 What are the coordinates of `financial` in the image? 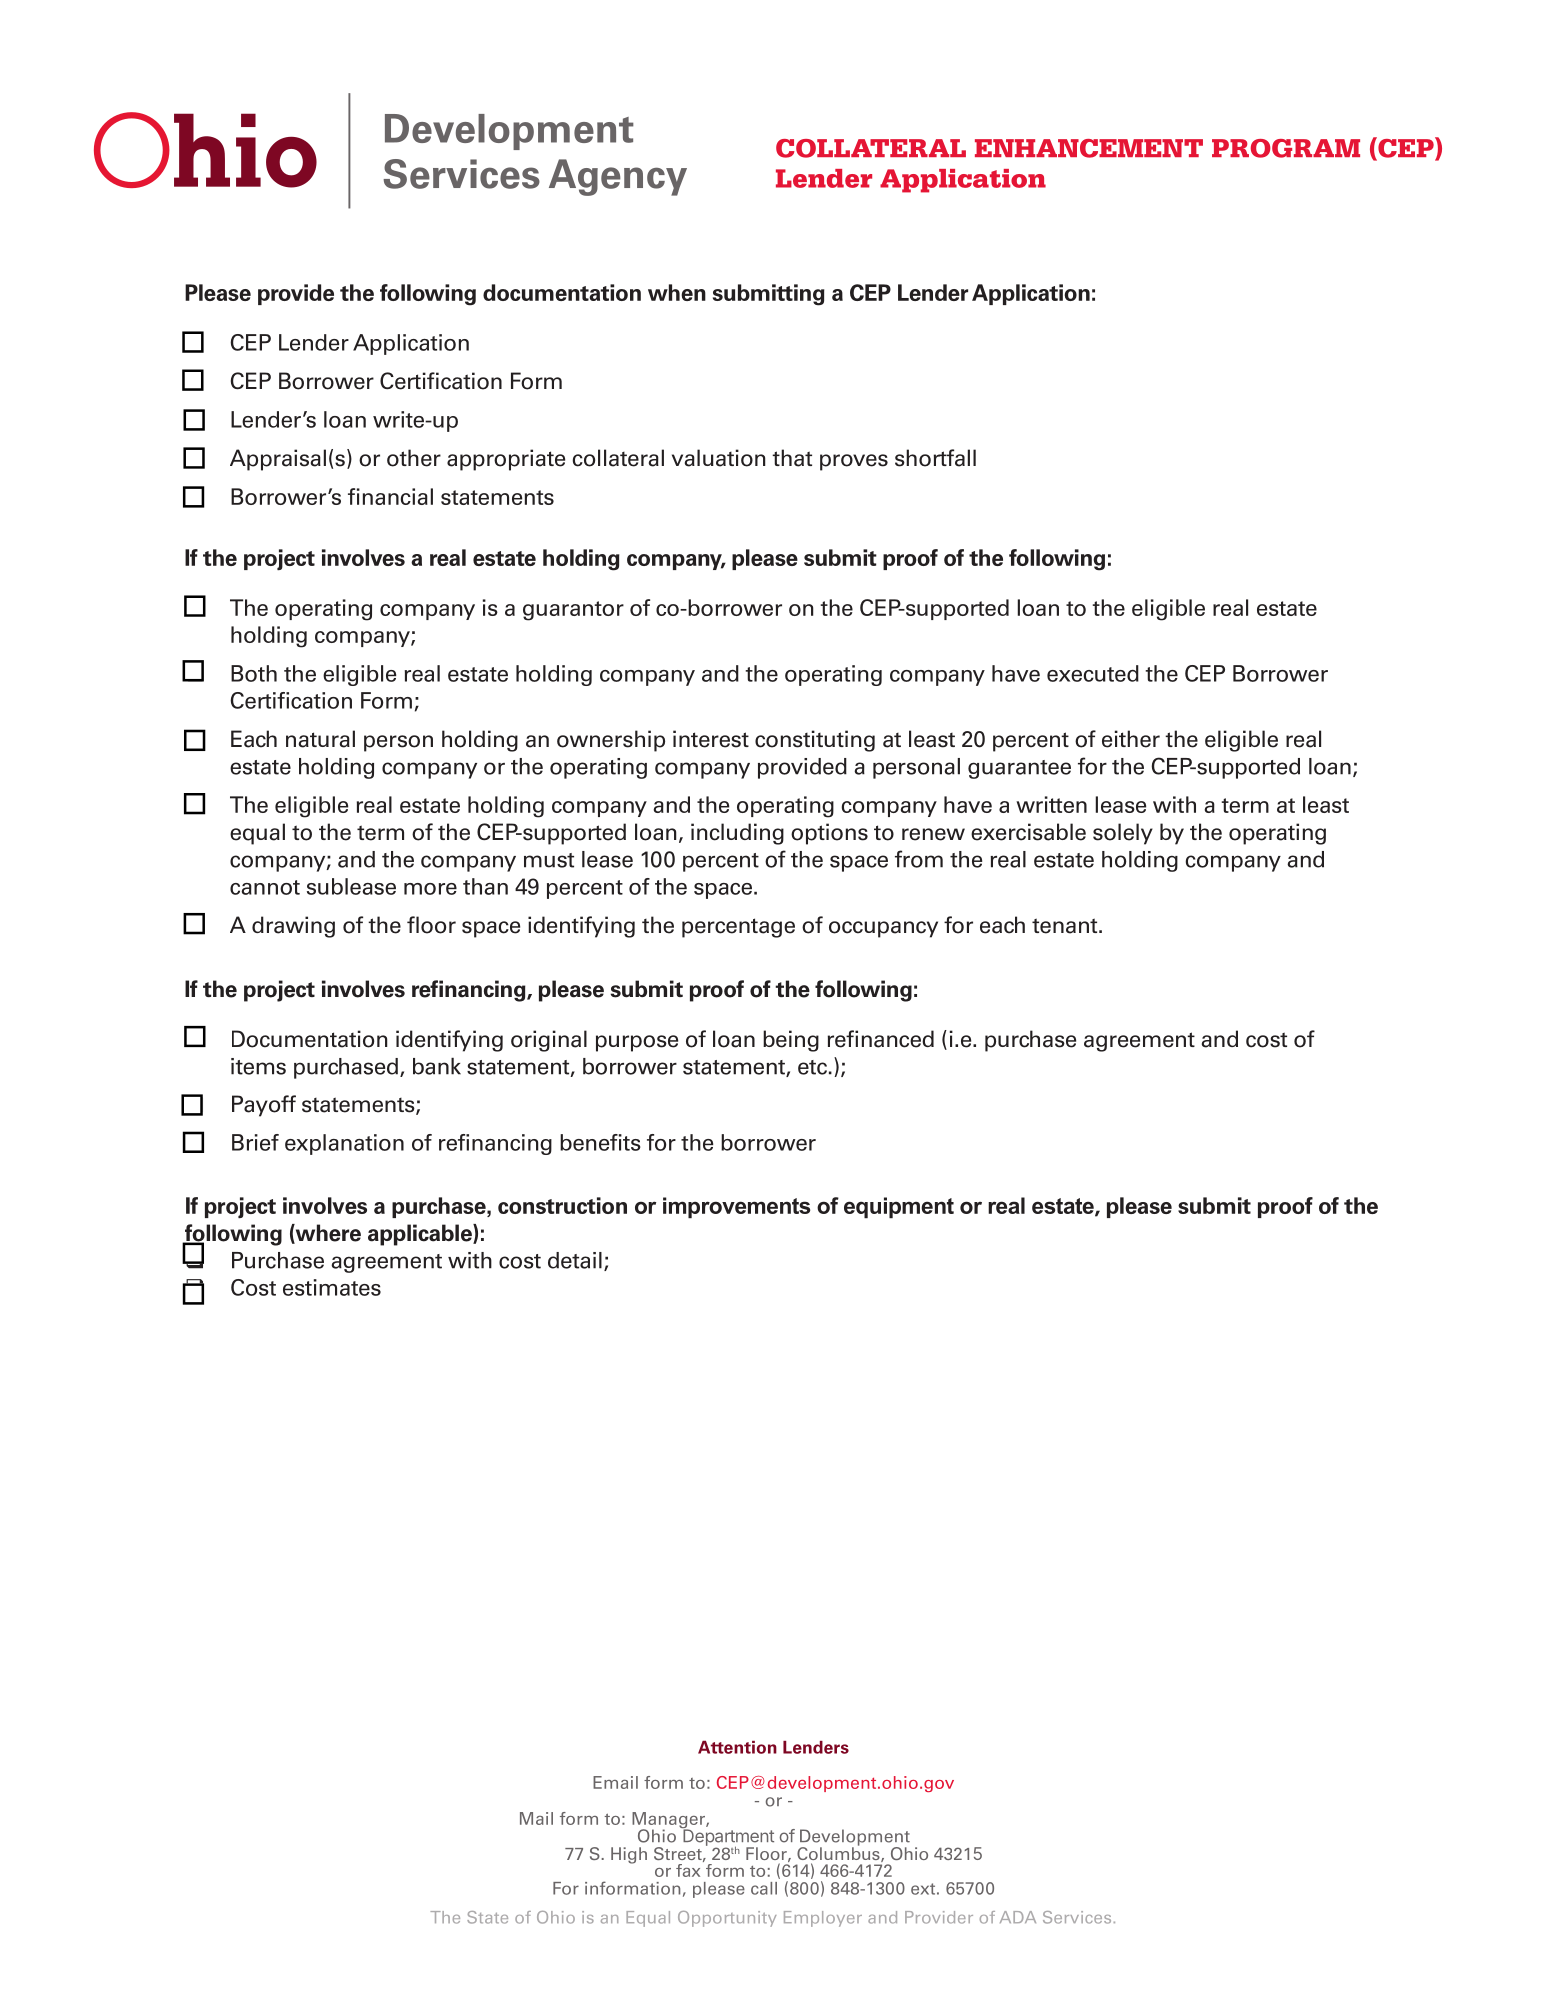 It's located at (390, 496).
